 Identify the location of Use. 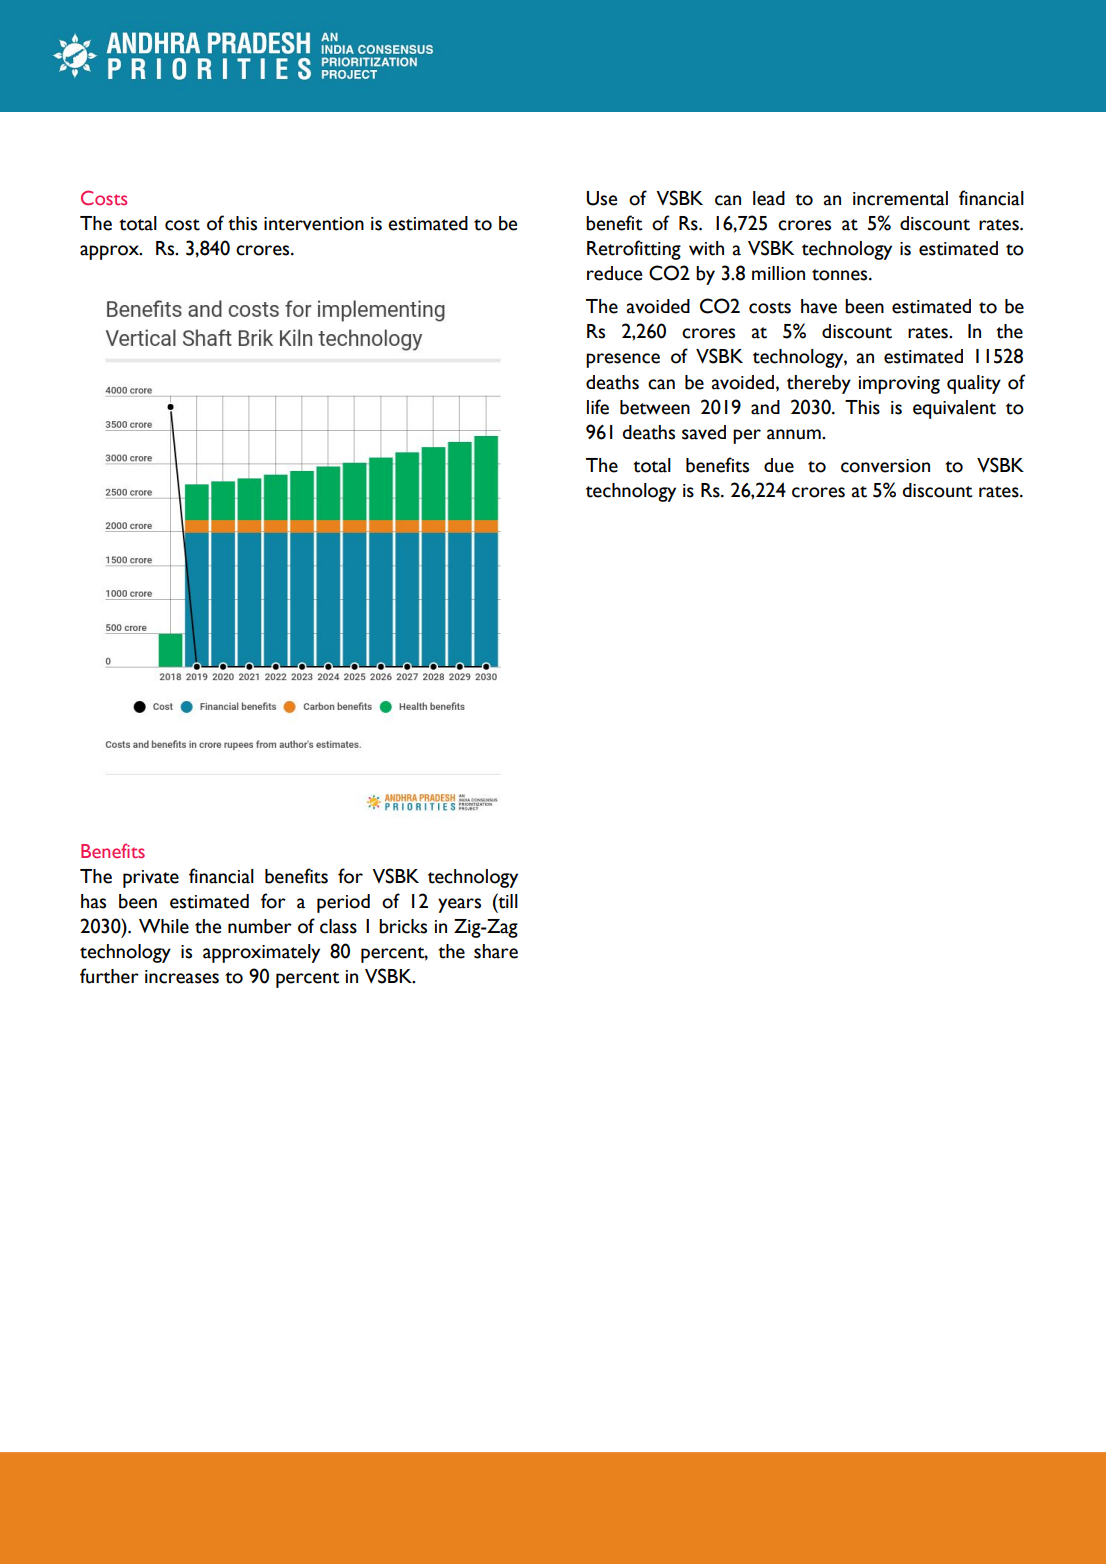
(601, 198).
